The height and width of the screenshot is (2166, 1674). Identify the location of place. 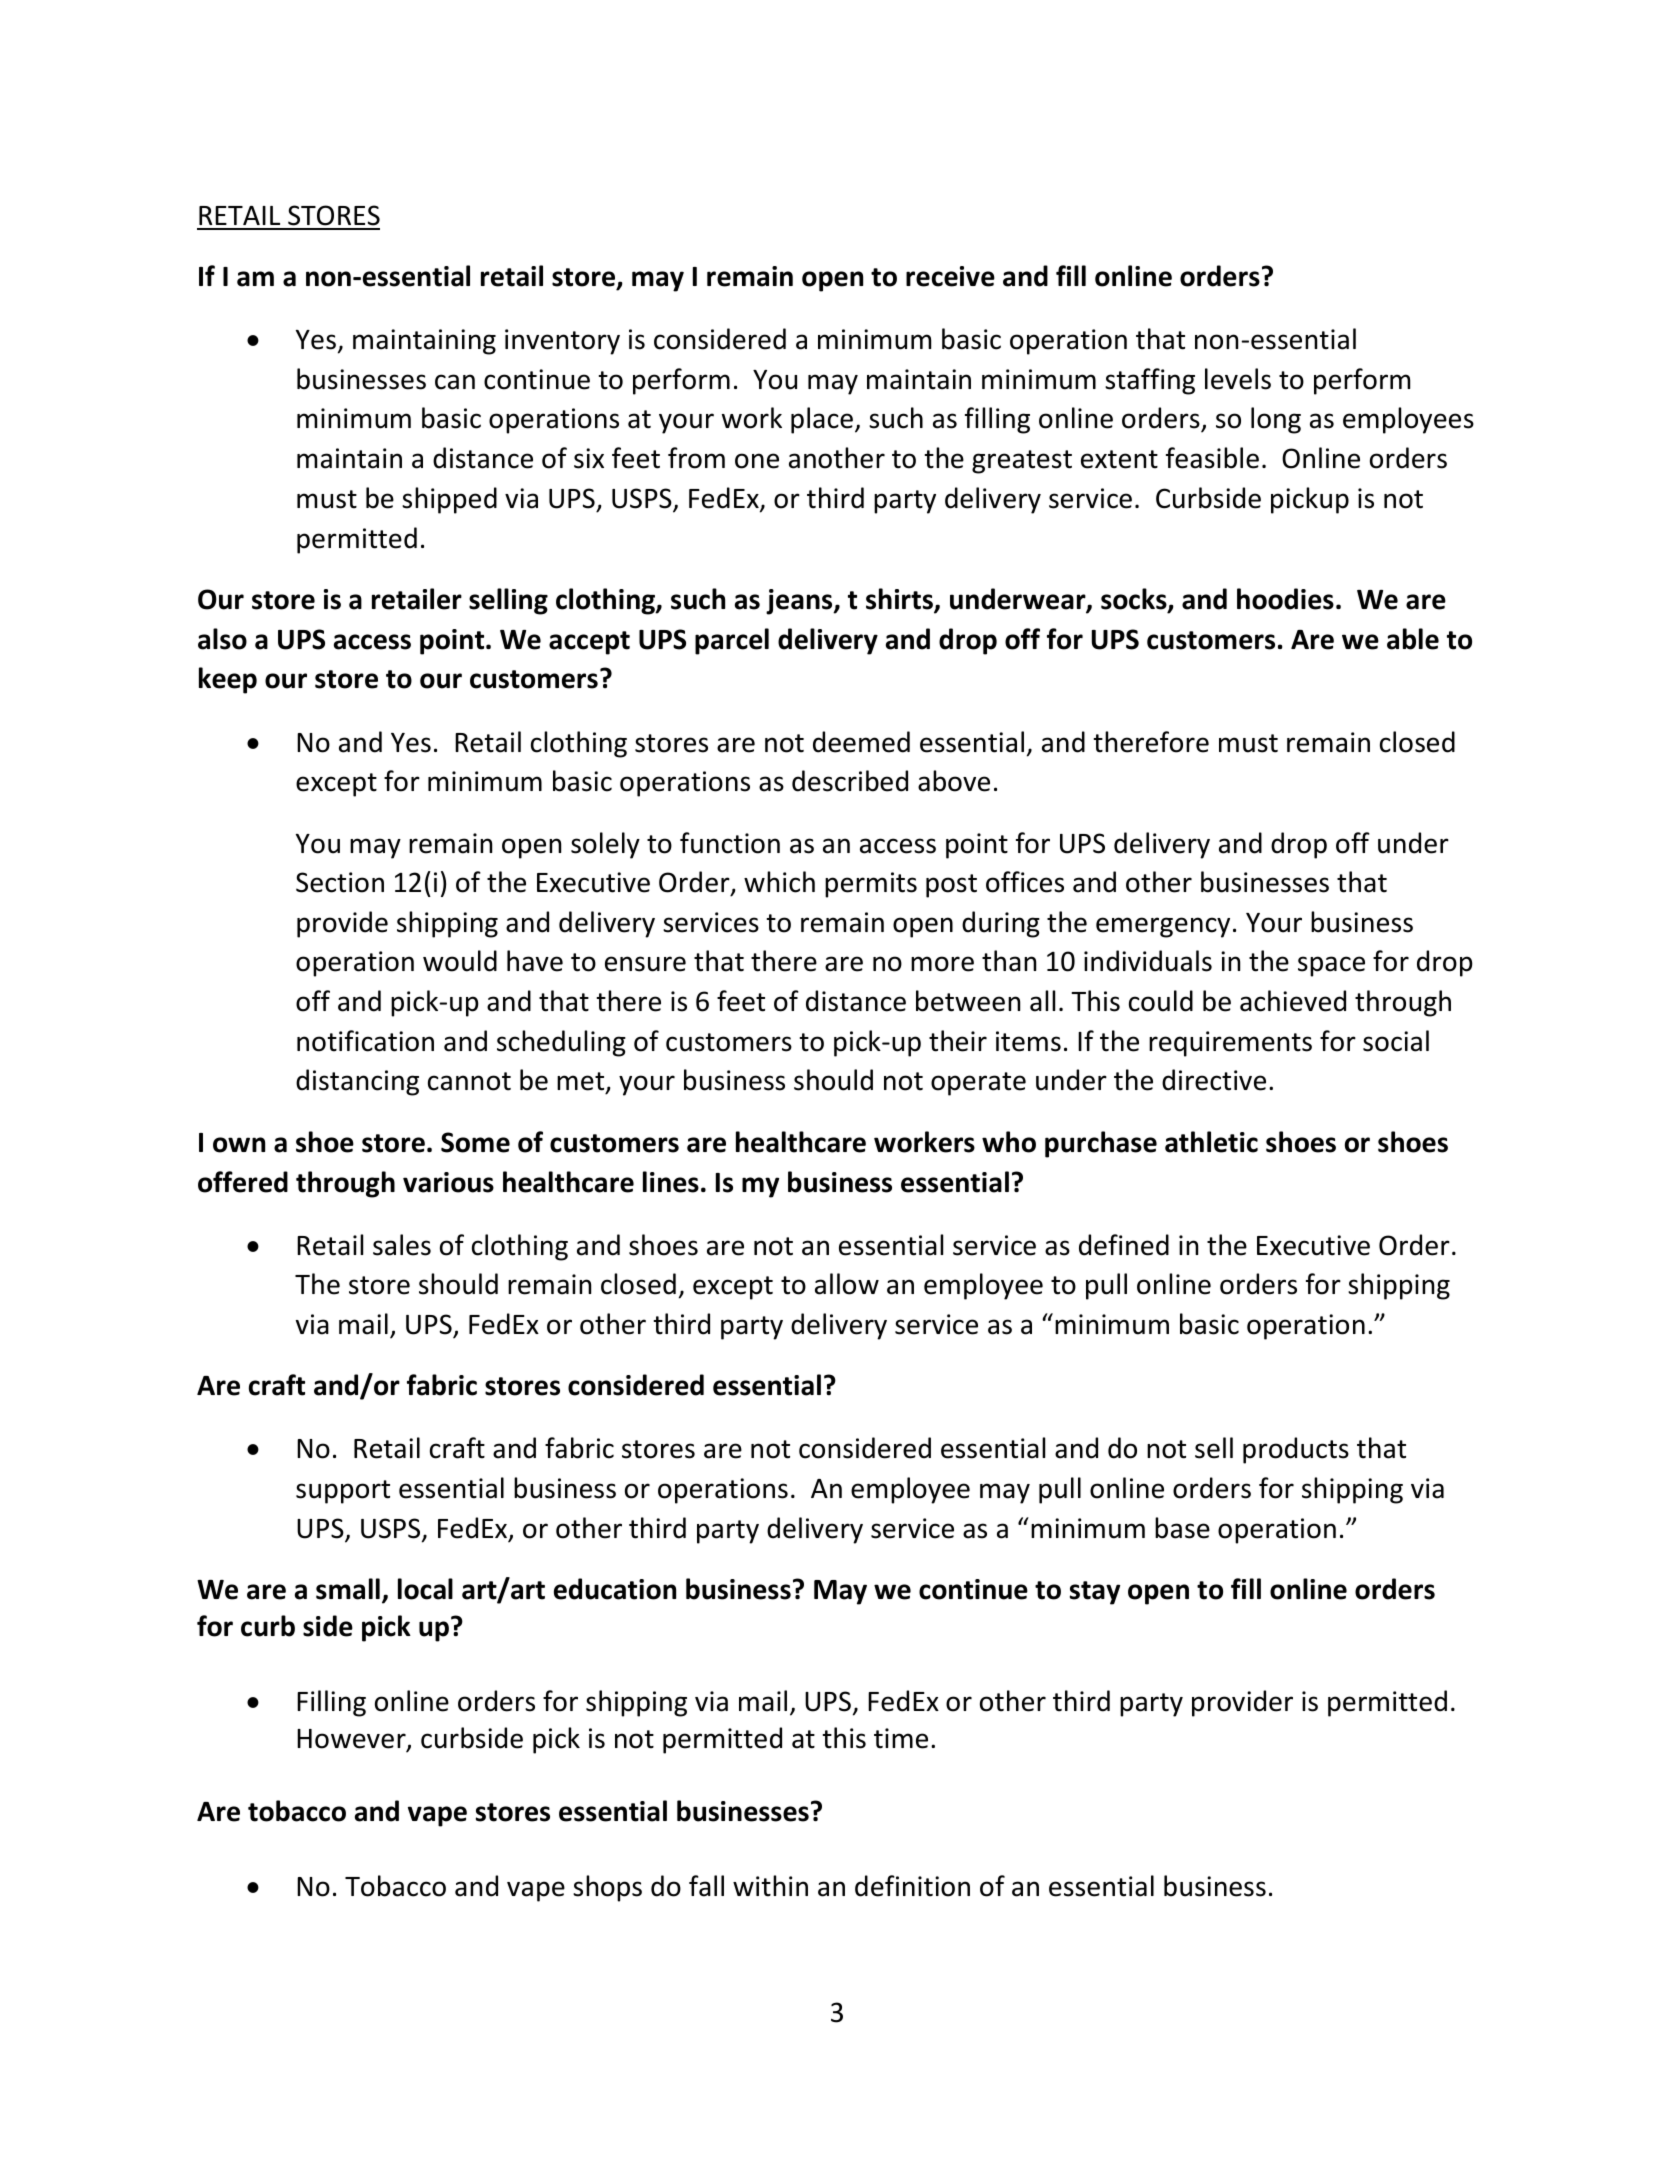
(822, 420).
